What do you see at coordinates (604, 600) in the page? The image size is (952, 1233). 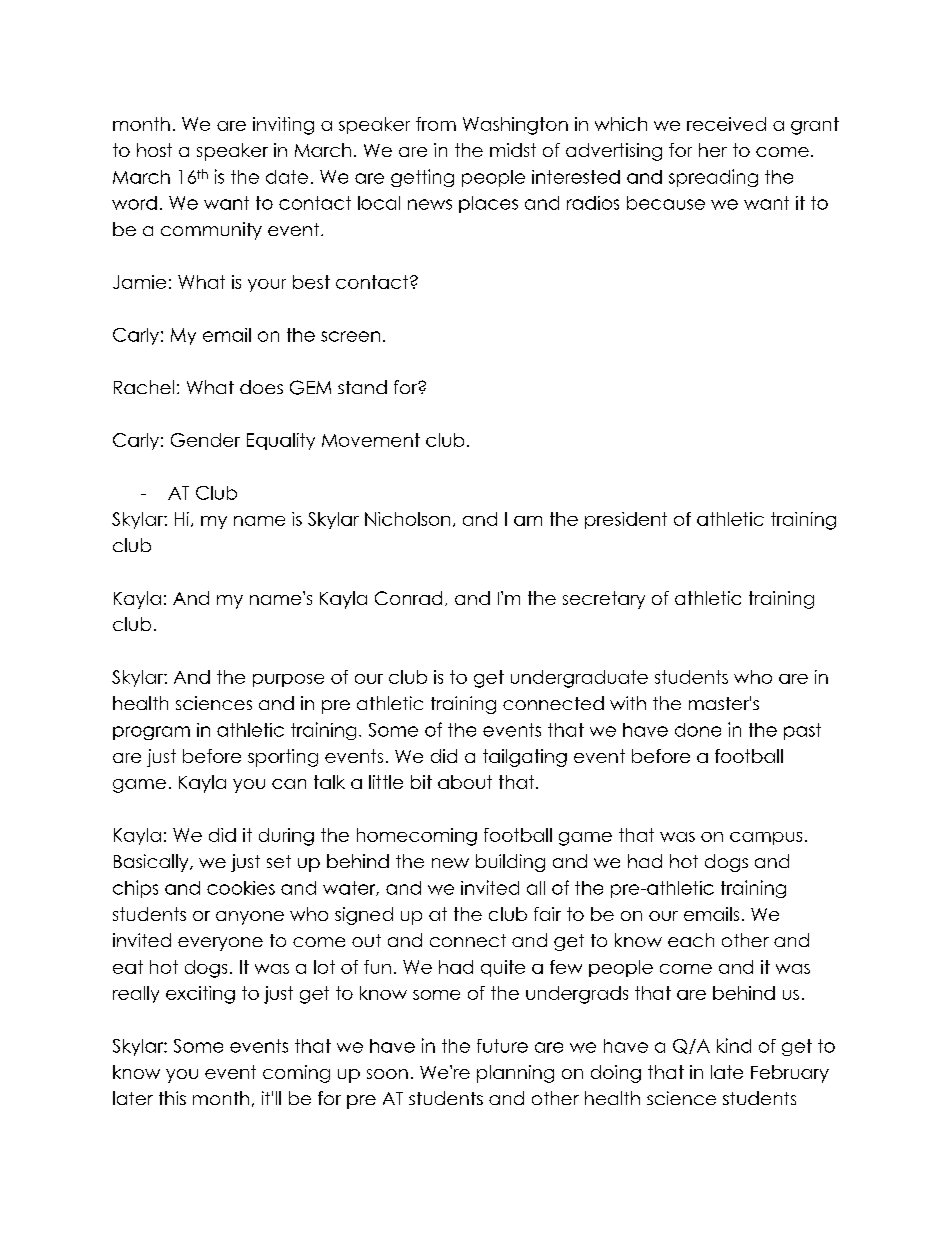 I see `secretary` at bounding box center [604, 600].
